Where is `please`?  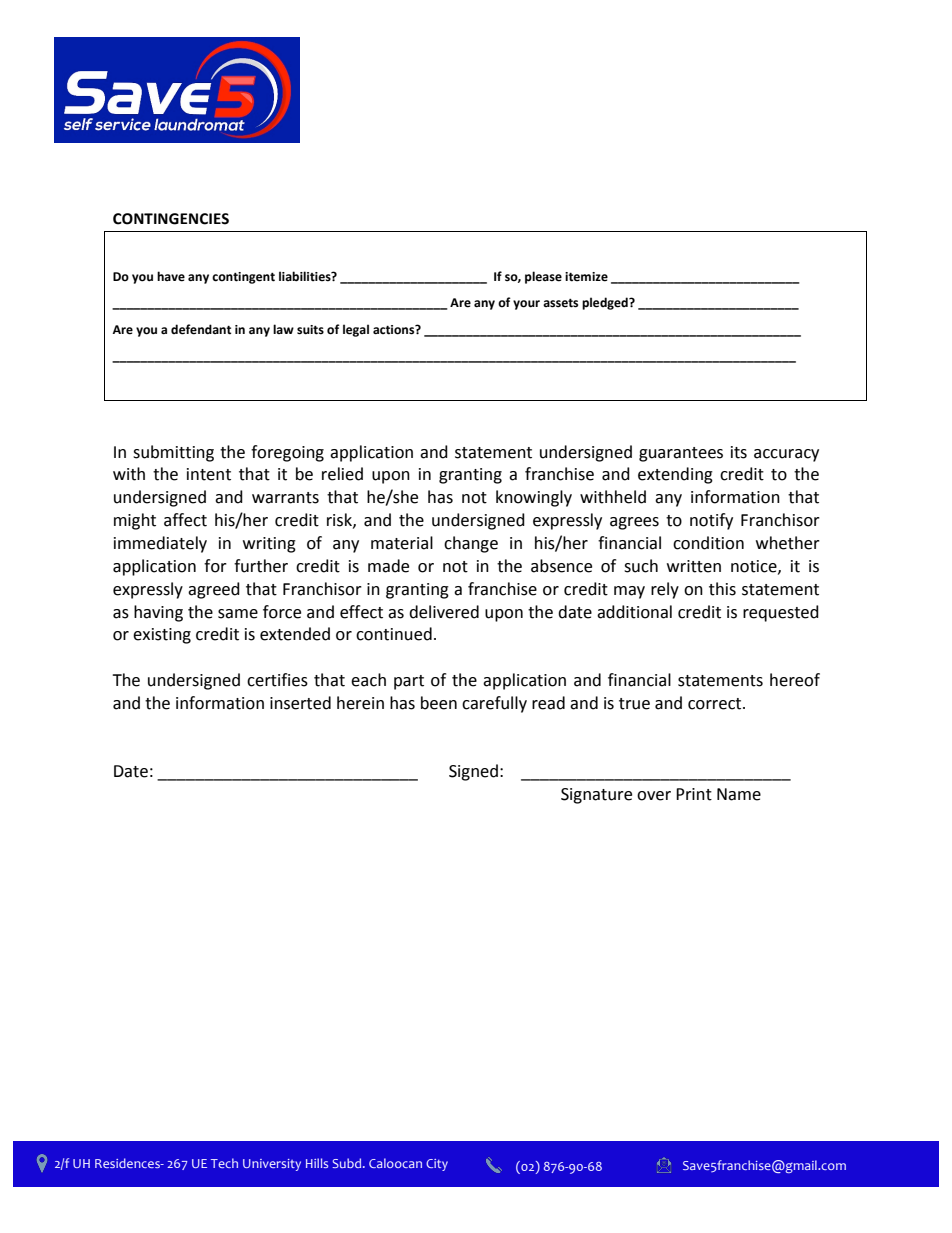 please is located at coordinates (543, 277).
